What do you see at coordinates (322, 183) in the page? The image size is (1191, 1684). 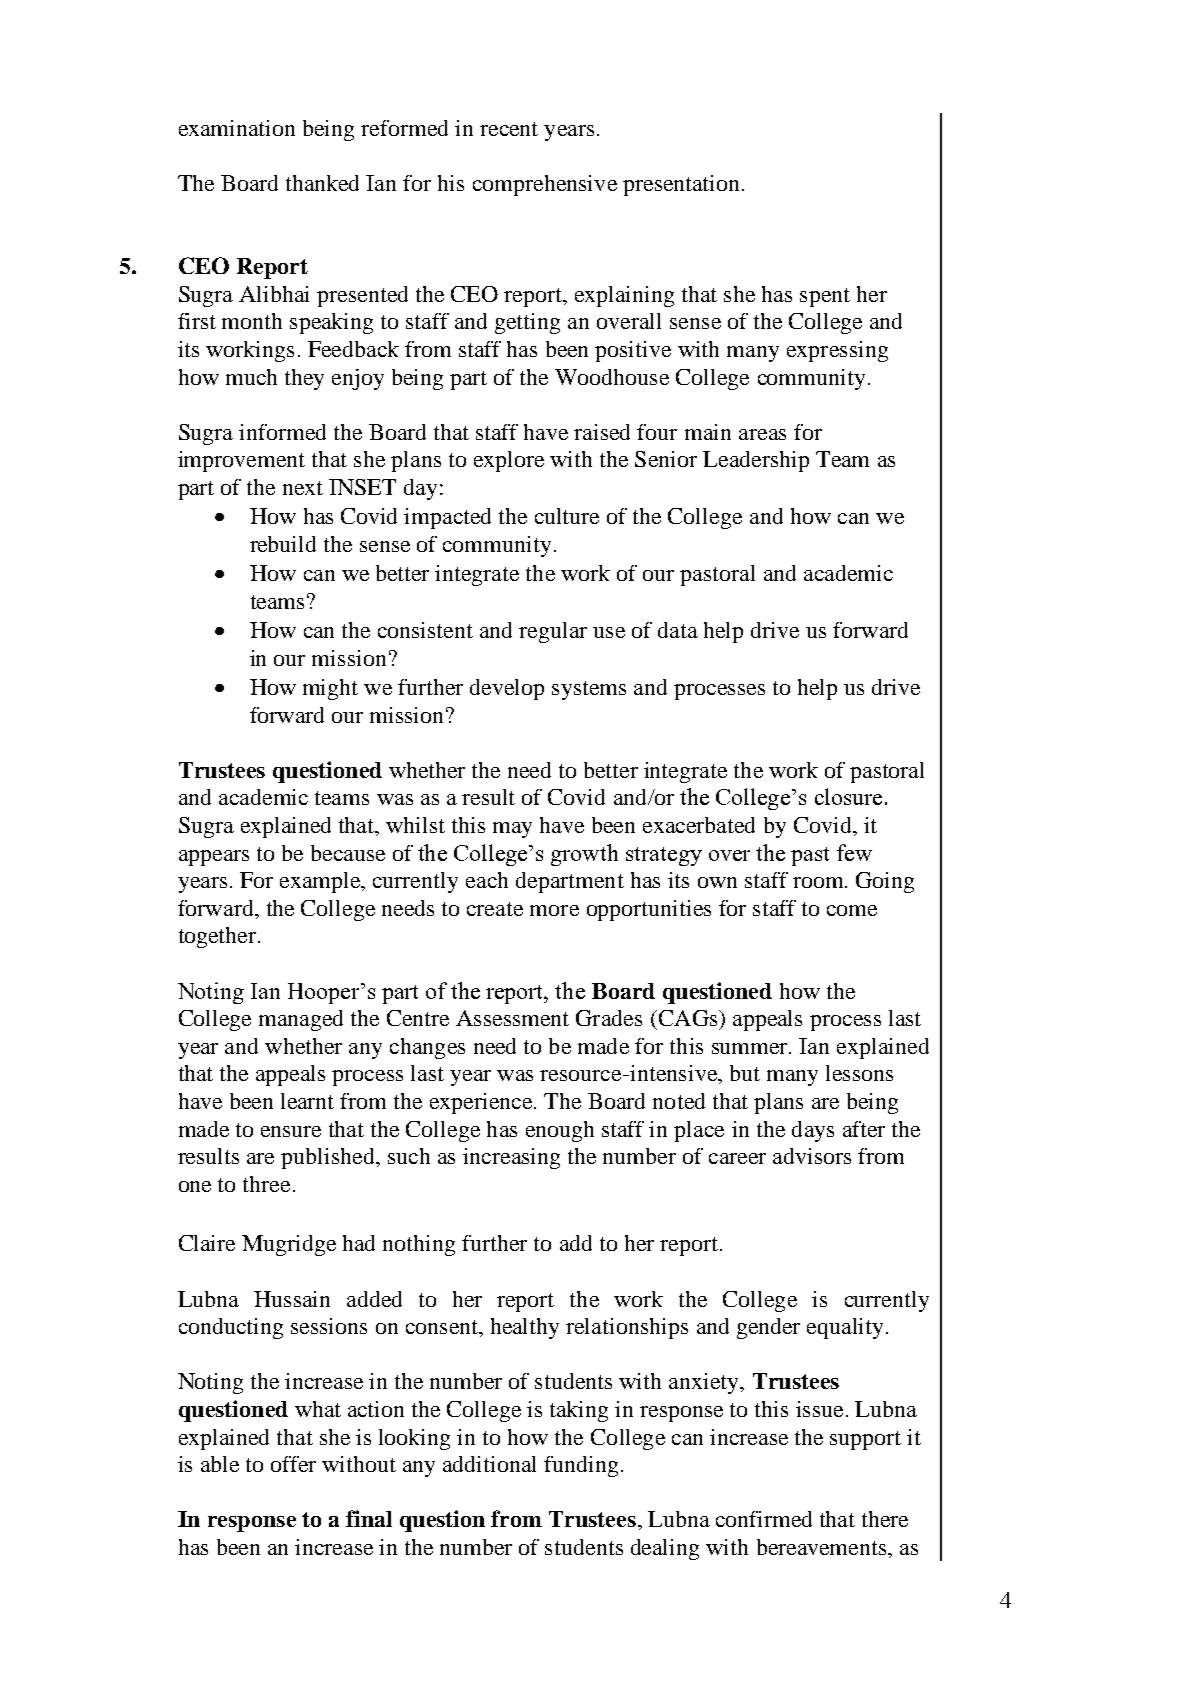 I see `thanked` at bounding box center [322, 183].
